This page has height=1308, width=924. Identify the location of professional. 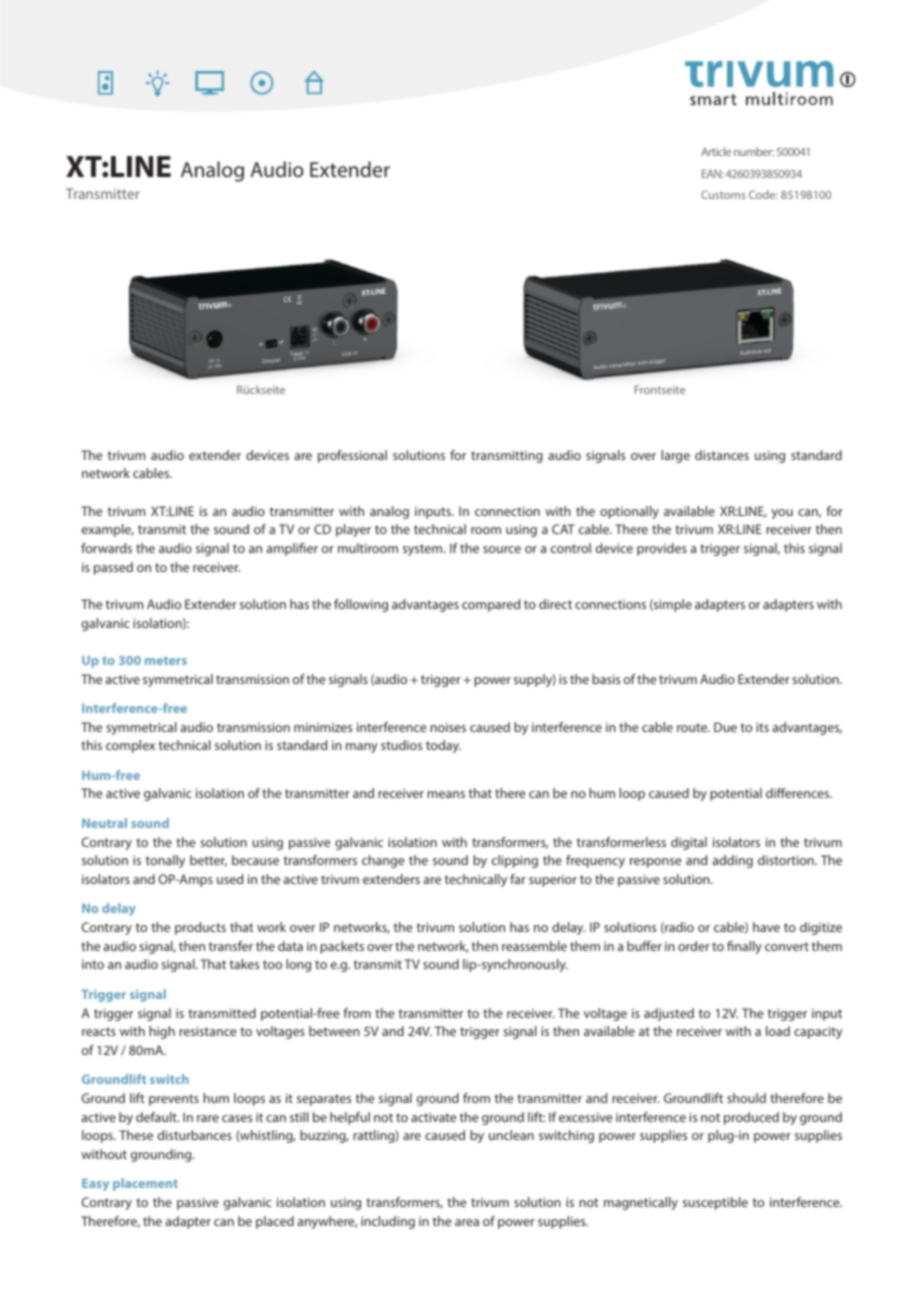
(352, 456).
